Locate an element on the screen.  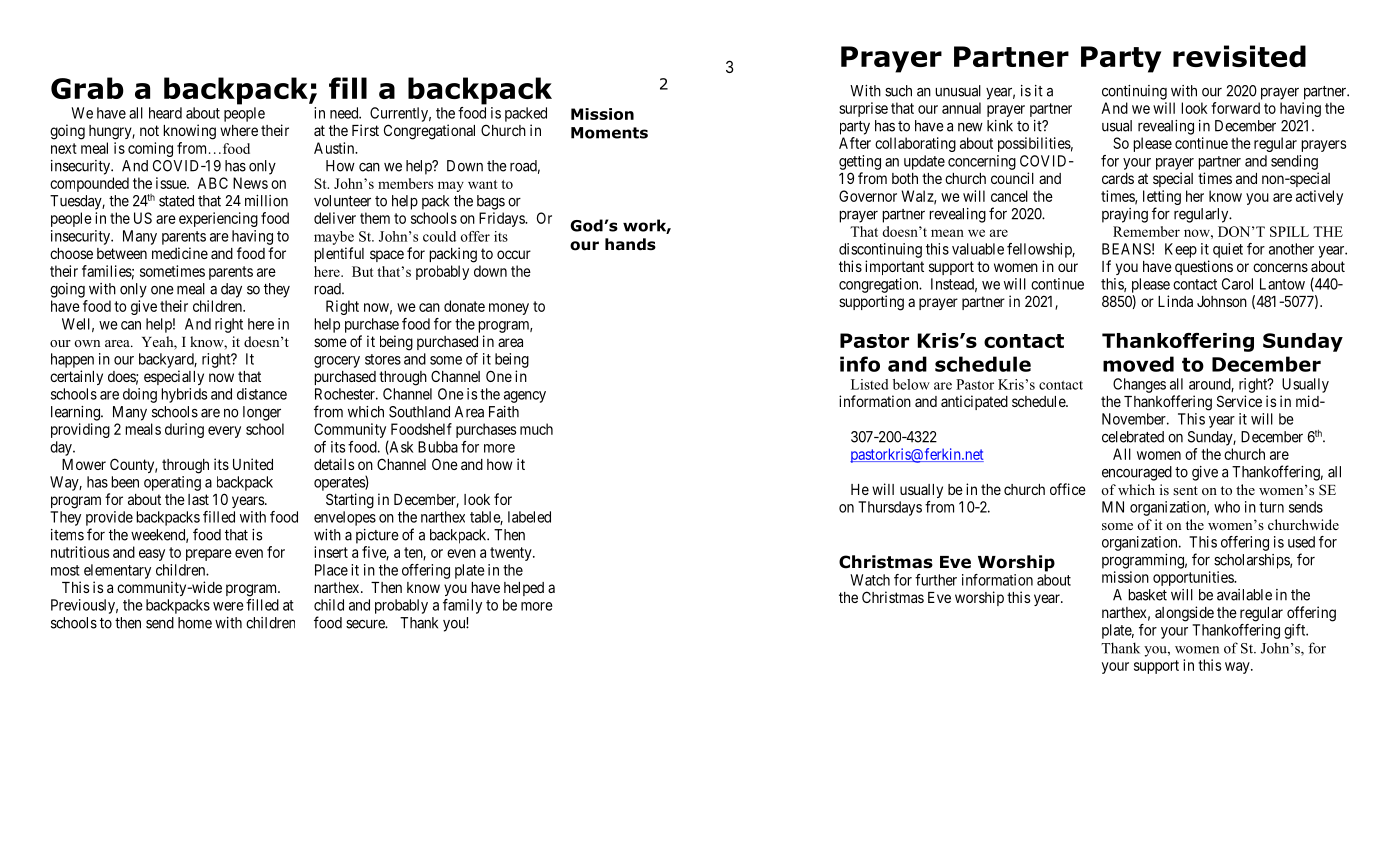
grocery is located at coordinates (337, 362).
